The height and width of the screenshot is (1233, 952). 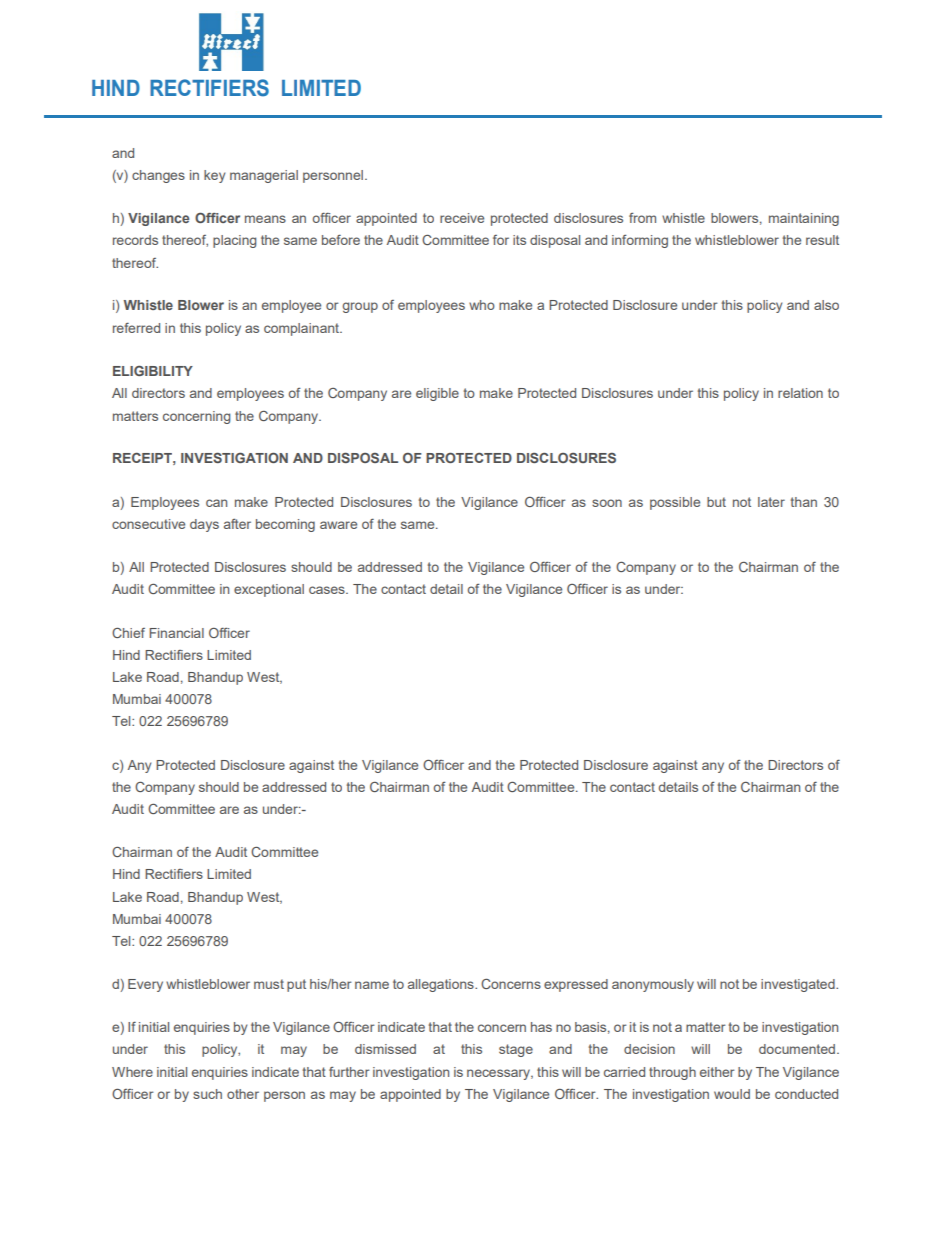 What do you see at coordinates (716, 502) in the screenshot?
I see `but` at bounding box center [716, 502].
